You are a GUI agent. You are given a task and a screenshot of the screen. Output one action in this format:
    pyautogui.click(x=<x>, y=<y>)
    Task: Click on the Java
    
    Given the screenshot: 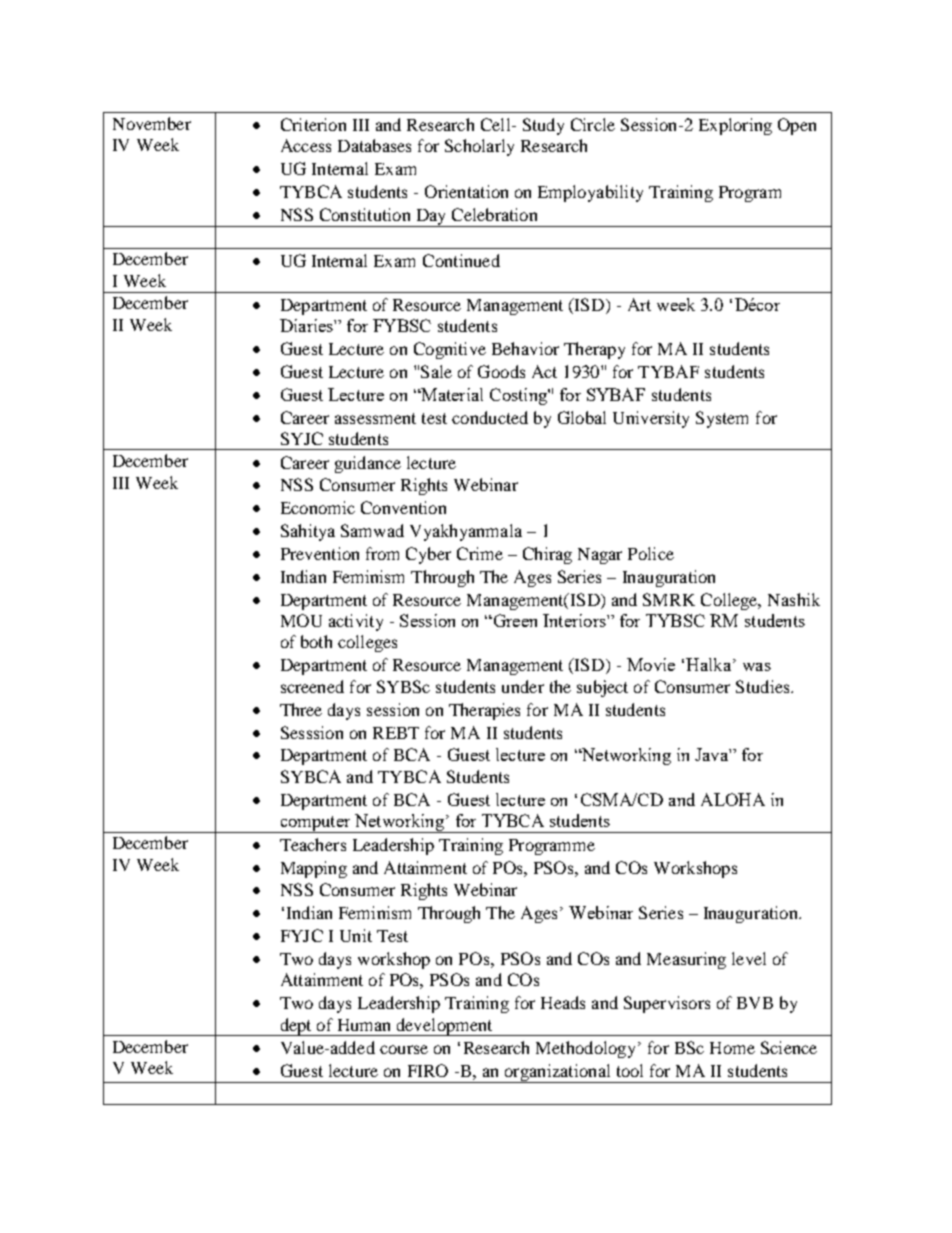 What is the action you would take?
    pyautogui.click(x=712, y=754)
